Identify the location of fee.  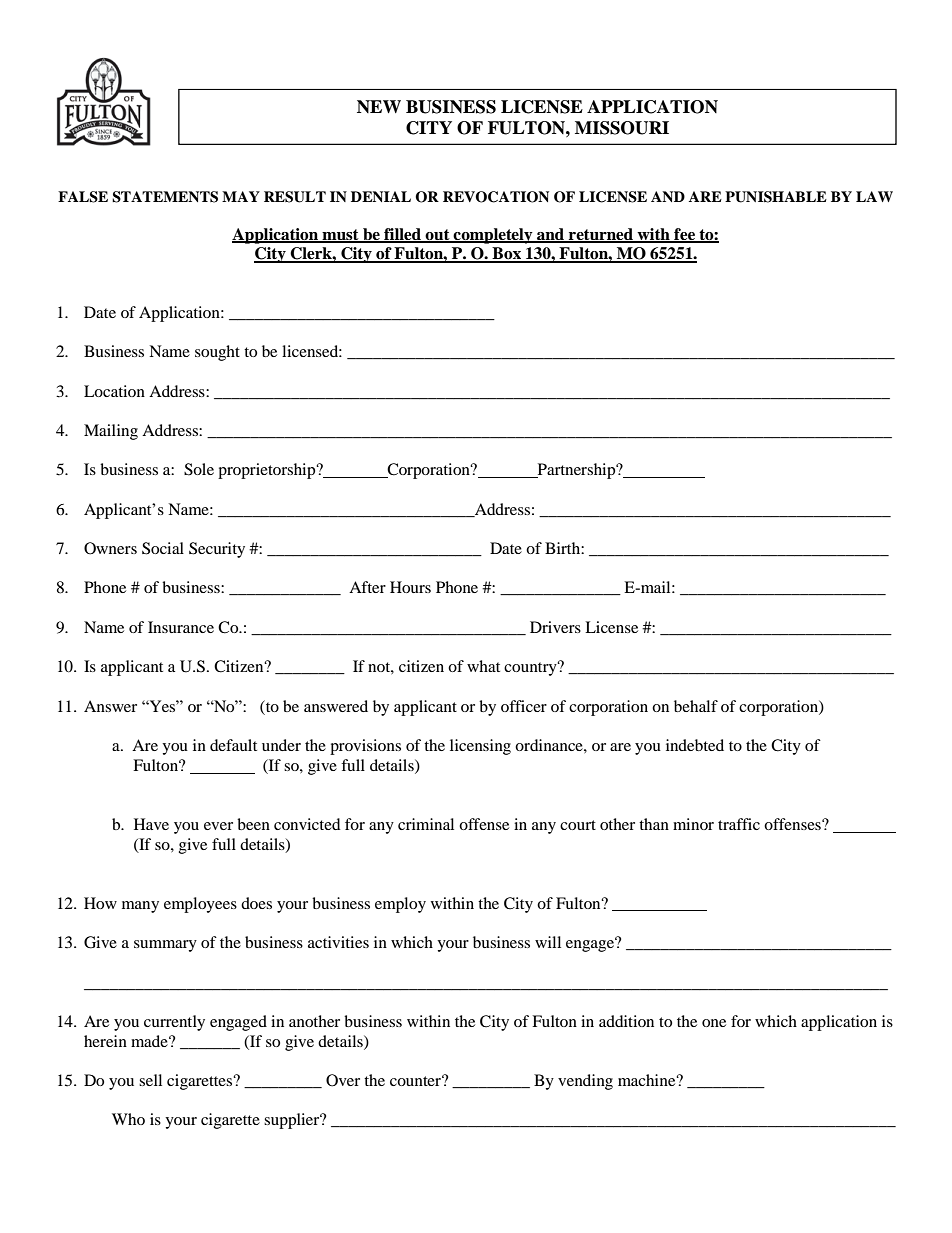
(684, 235).
